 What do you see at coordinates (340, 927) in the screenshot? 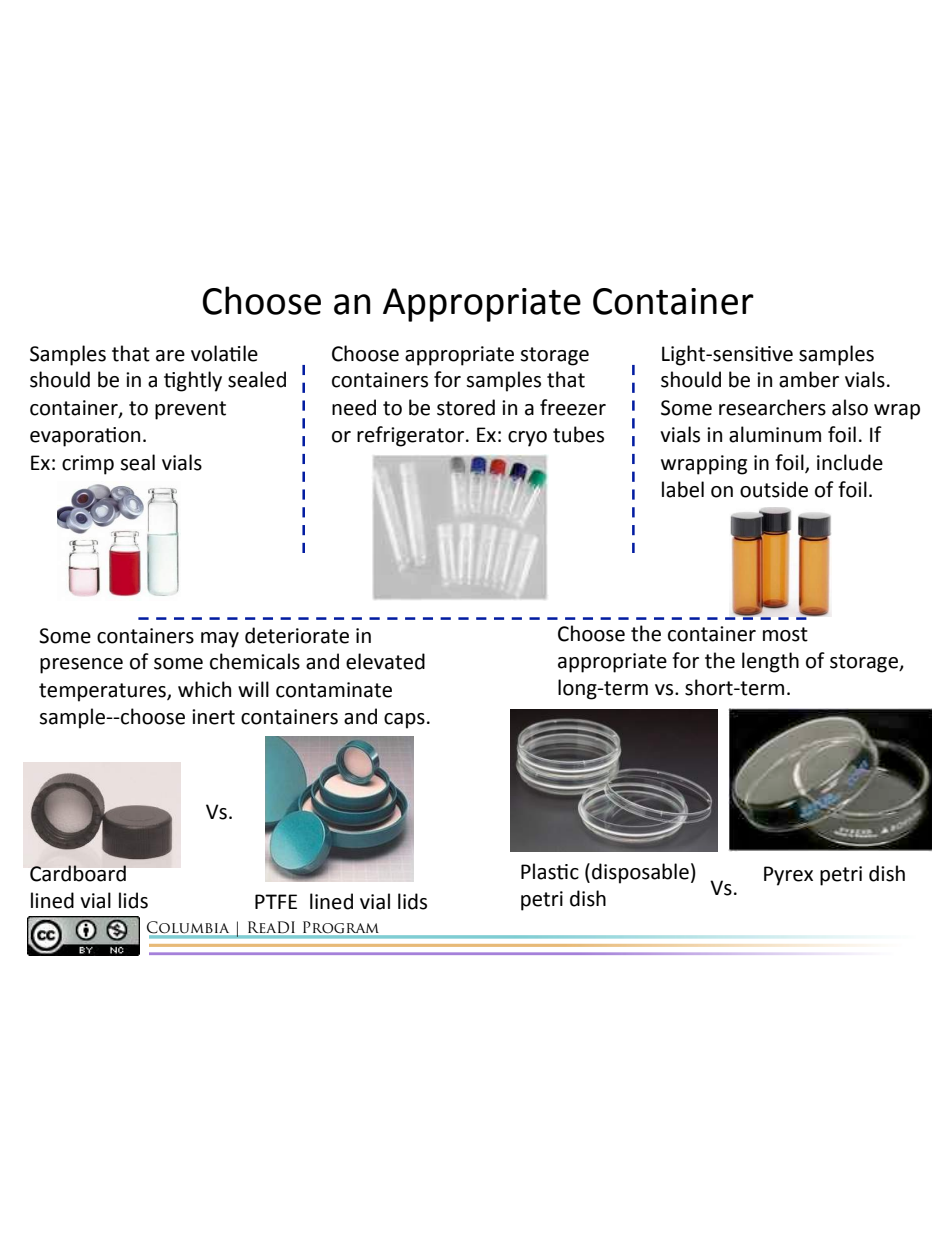
I see `Program` at bounding box center [340, 927].
